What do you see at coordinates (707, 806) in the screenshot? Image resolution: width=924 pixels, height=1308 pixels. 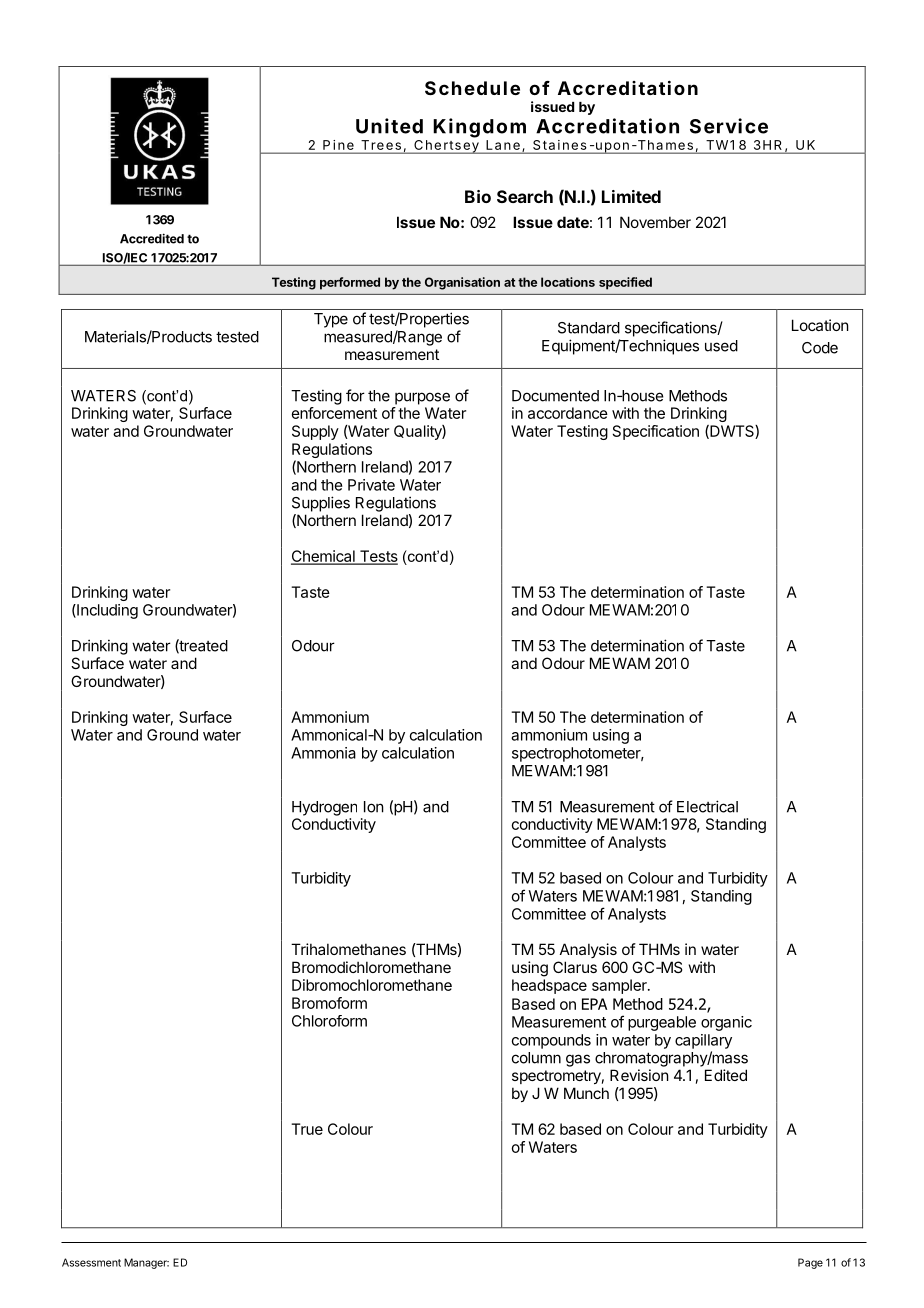 I see `Electrical` at bounding box center [707, 806].
